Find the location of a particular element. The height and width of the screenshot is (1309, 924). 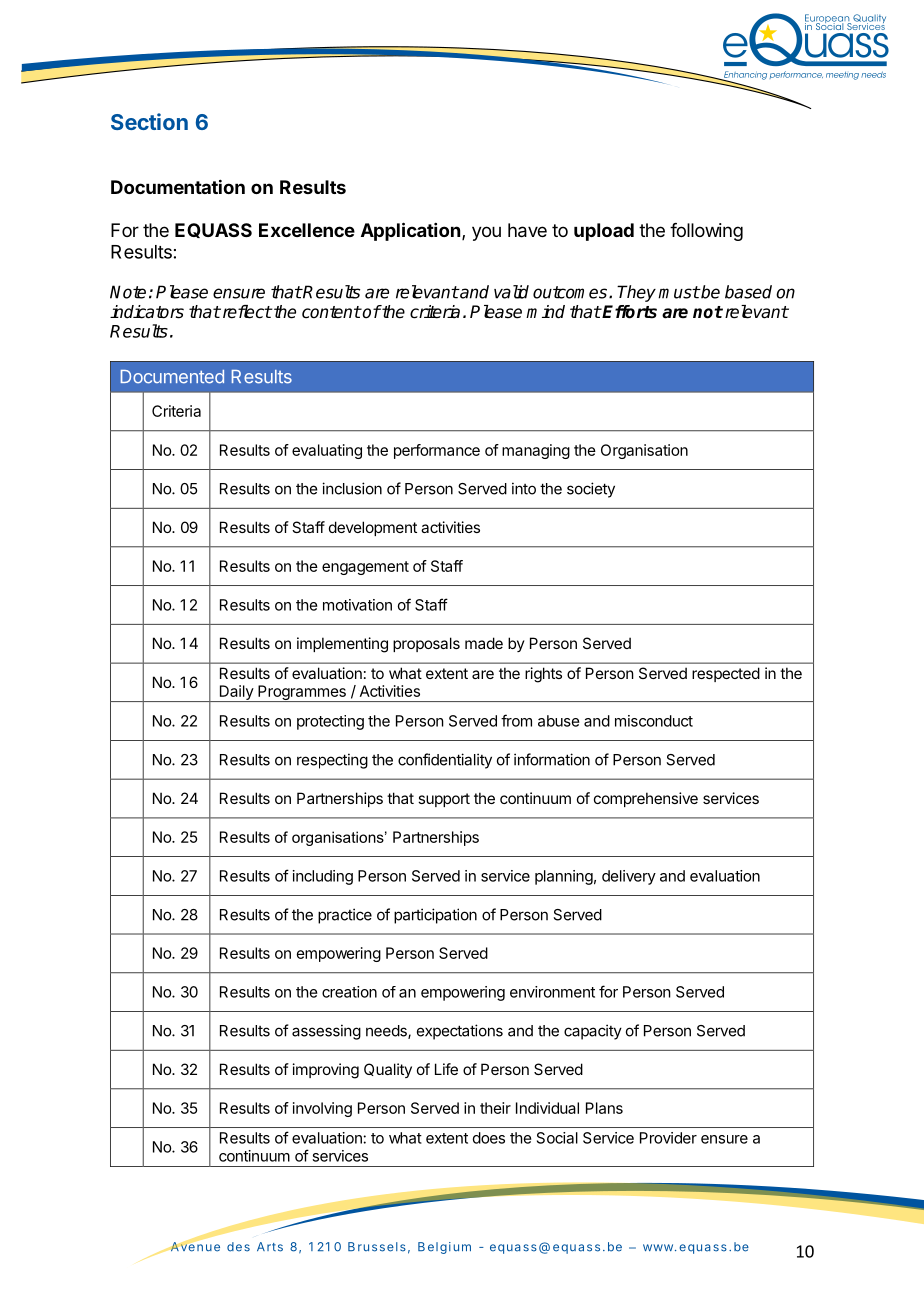

Documentation is located at coordinates (178, 186).
